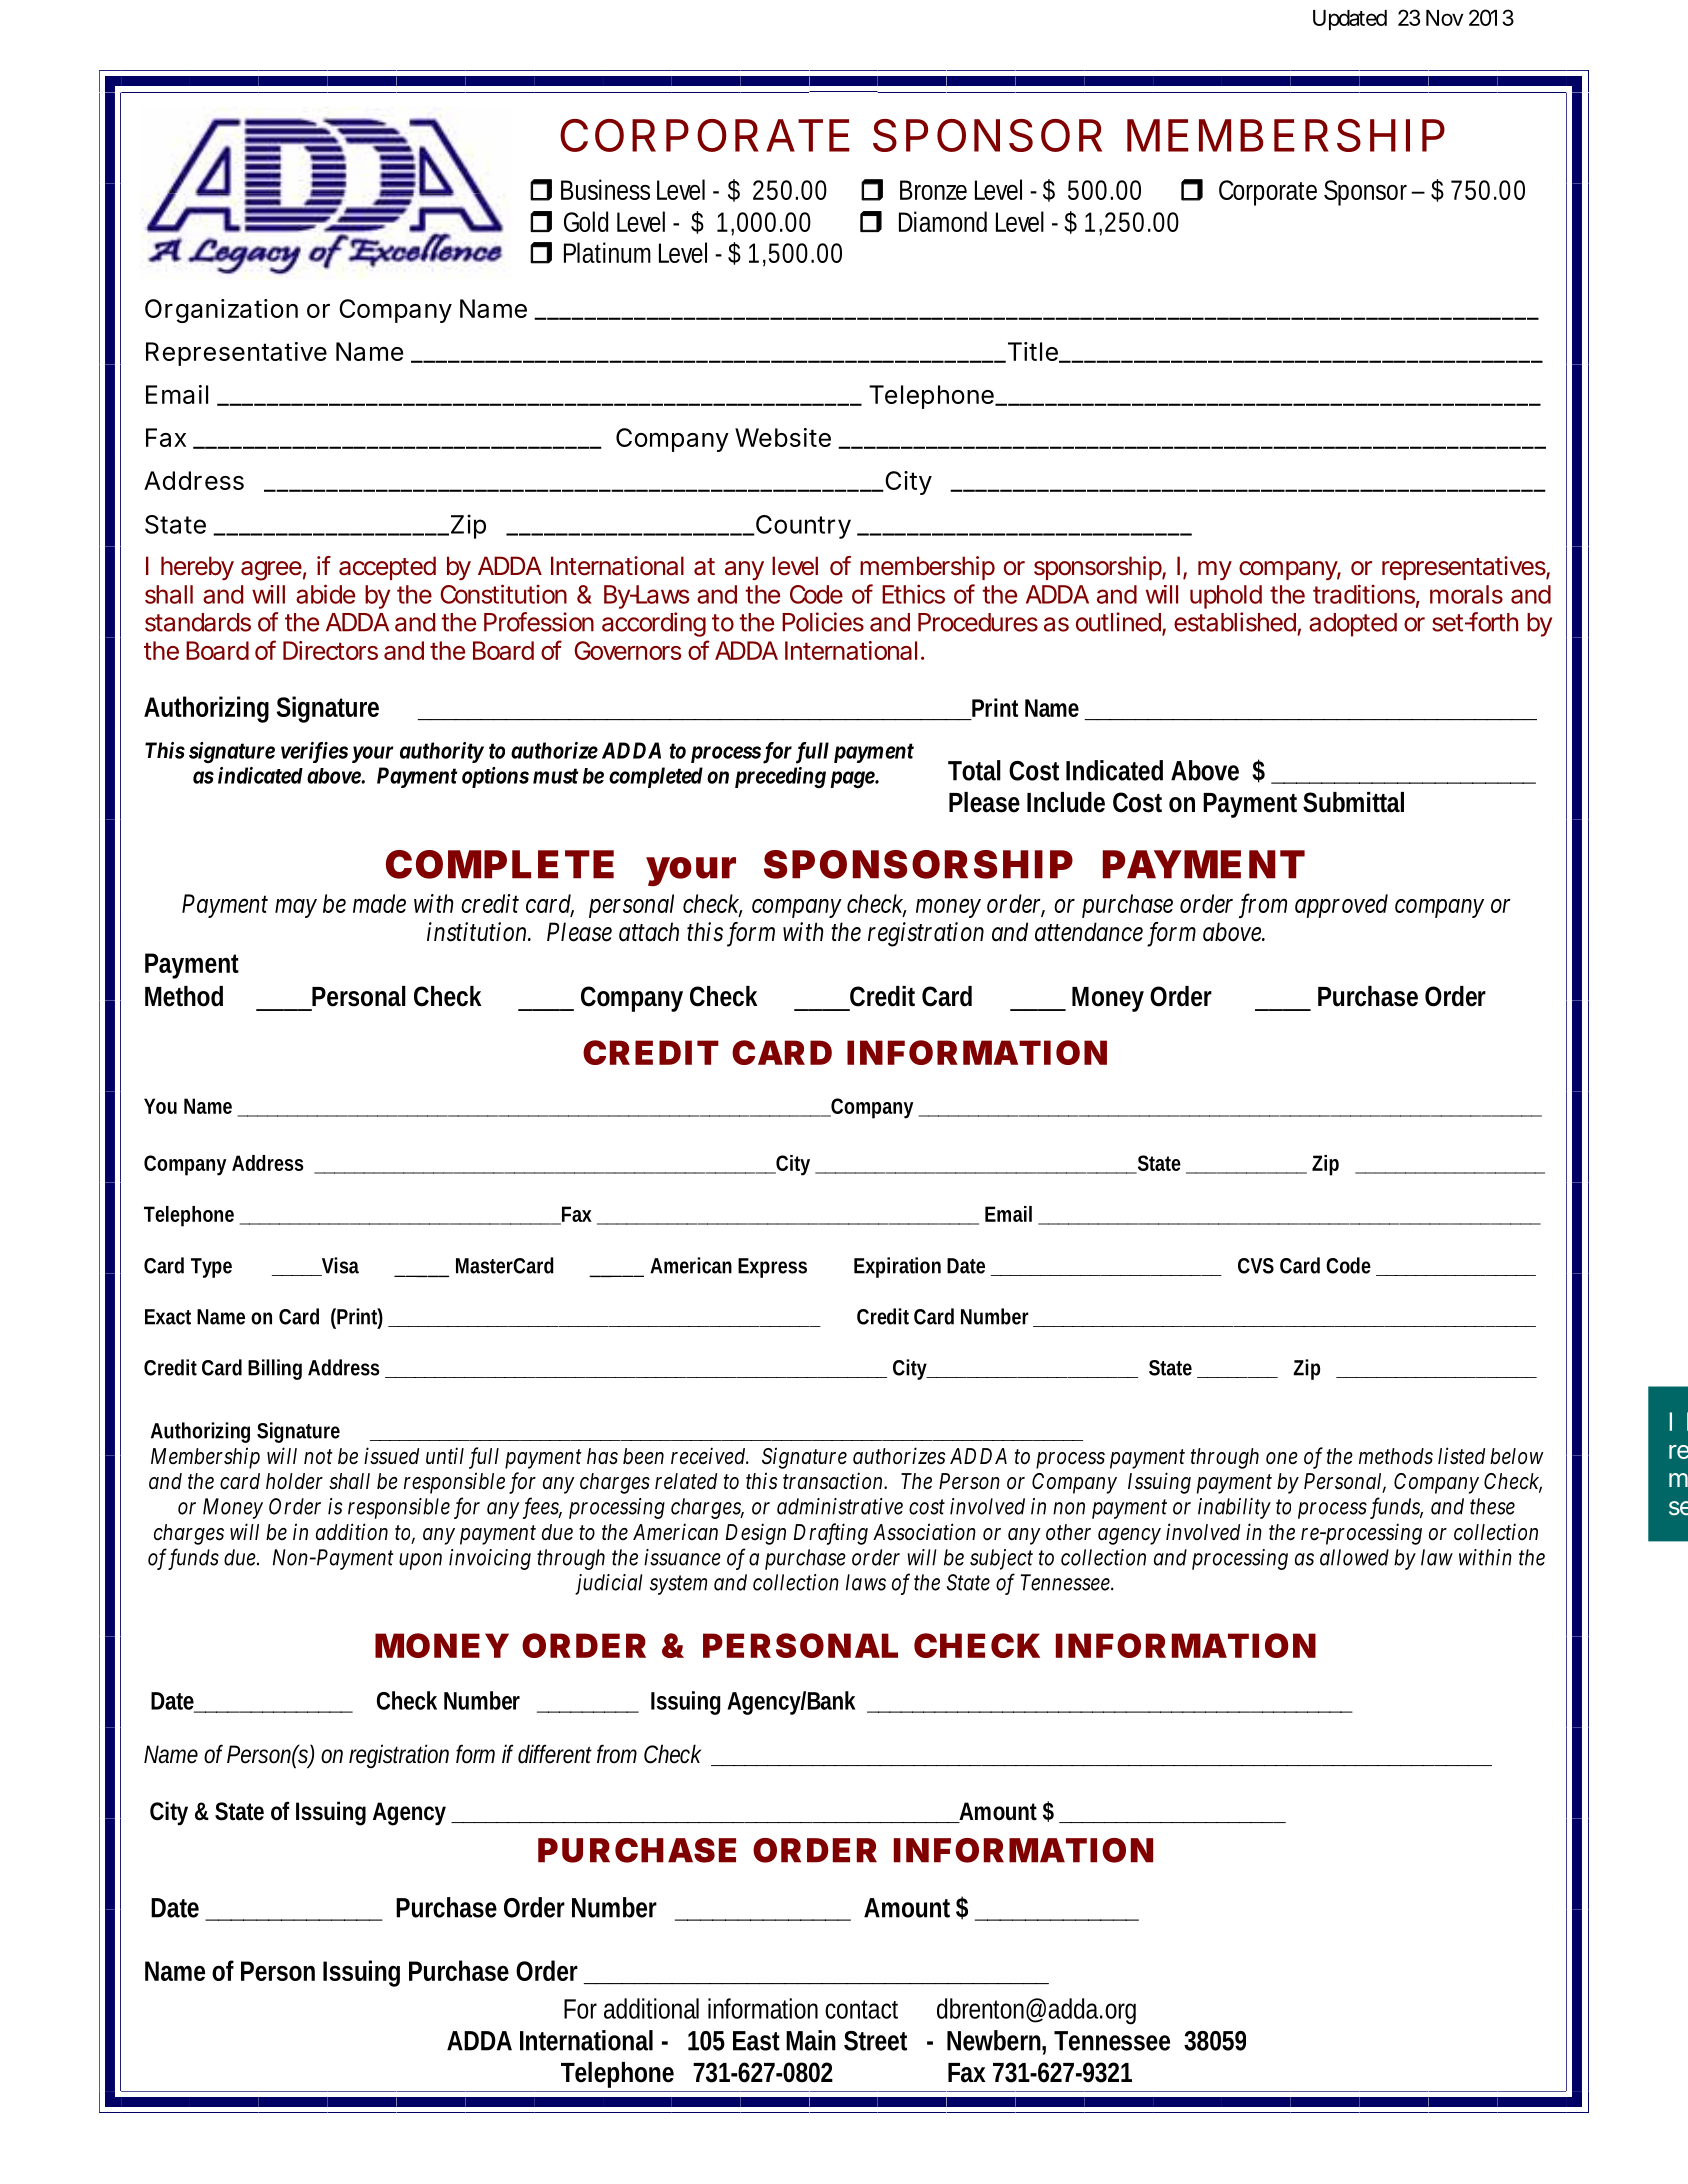 This screenshot has height=2184, width=1688. What do you see at coordinates (933, 190) in the screenshot?
I see `Bronze` at bounding box center [933, 190].
